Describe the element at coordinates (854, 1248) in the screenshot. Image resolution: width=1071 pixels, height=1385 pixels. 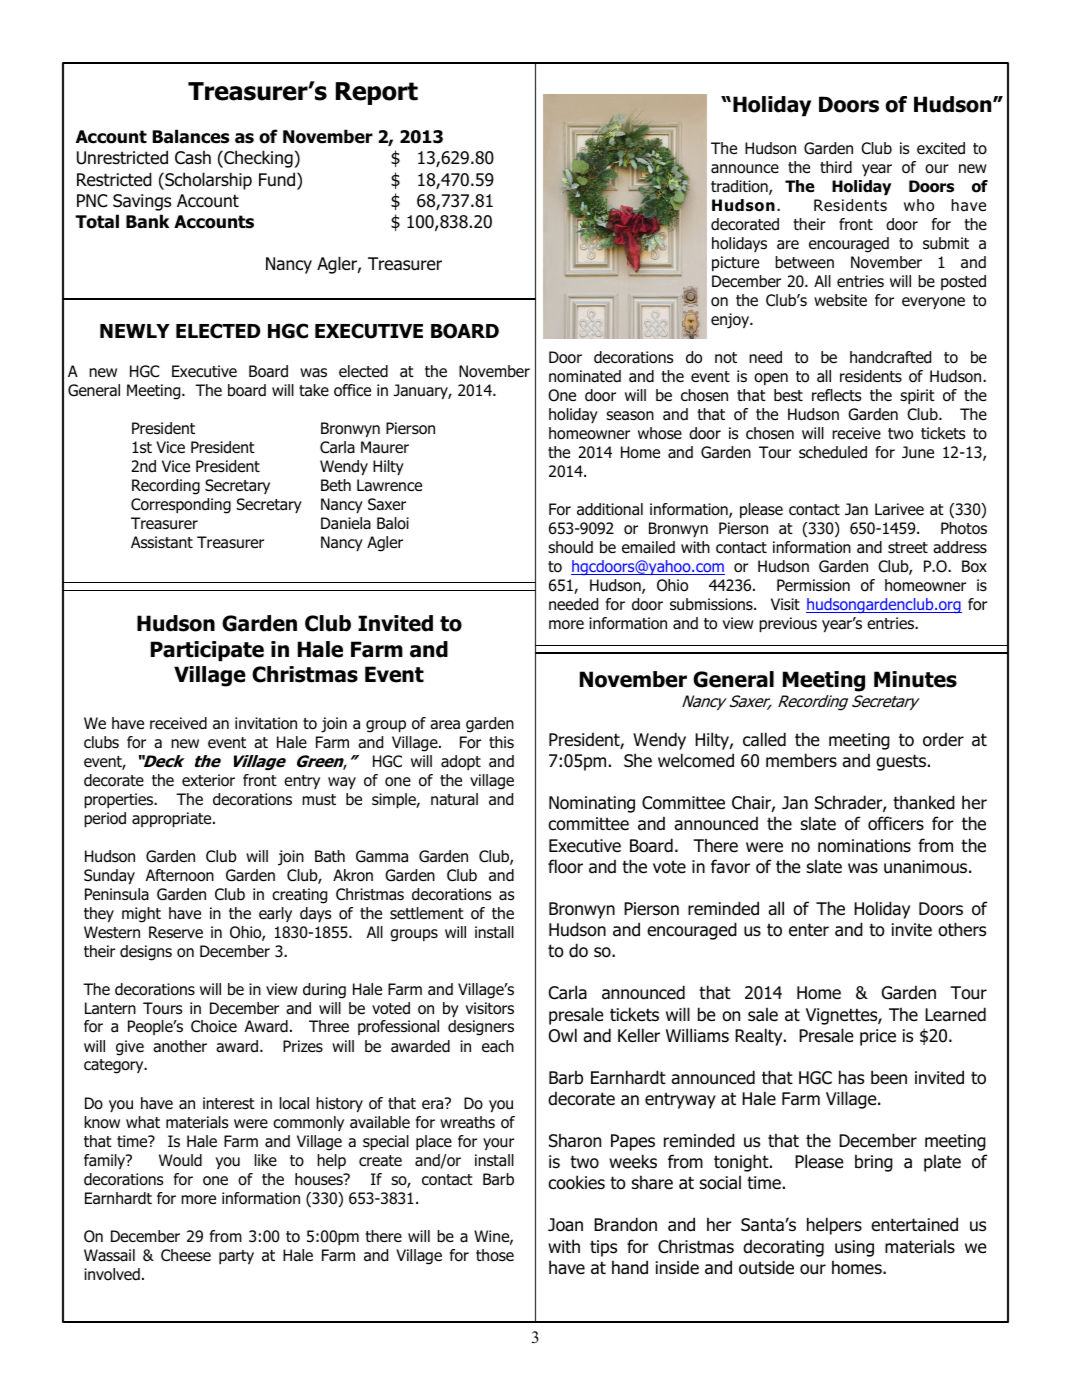
I see `using` at that location.
